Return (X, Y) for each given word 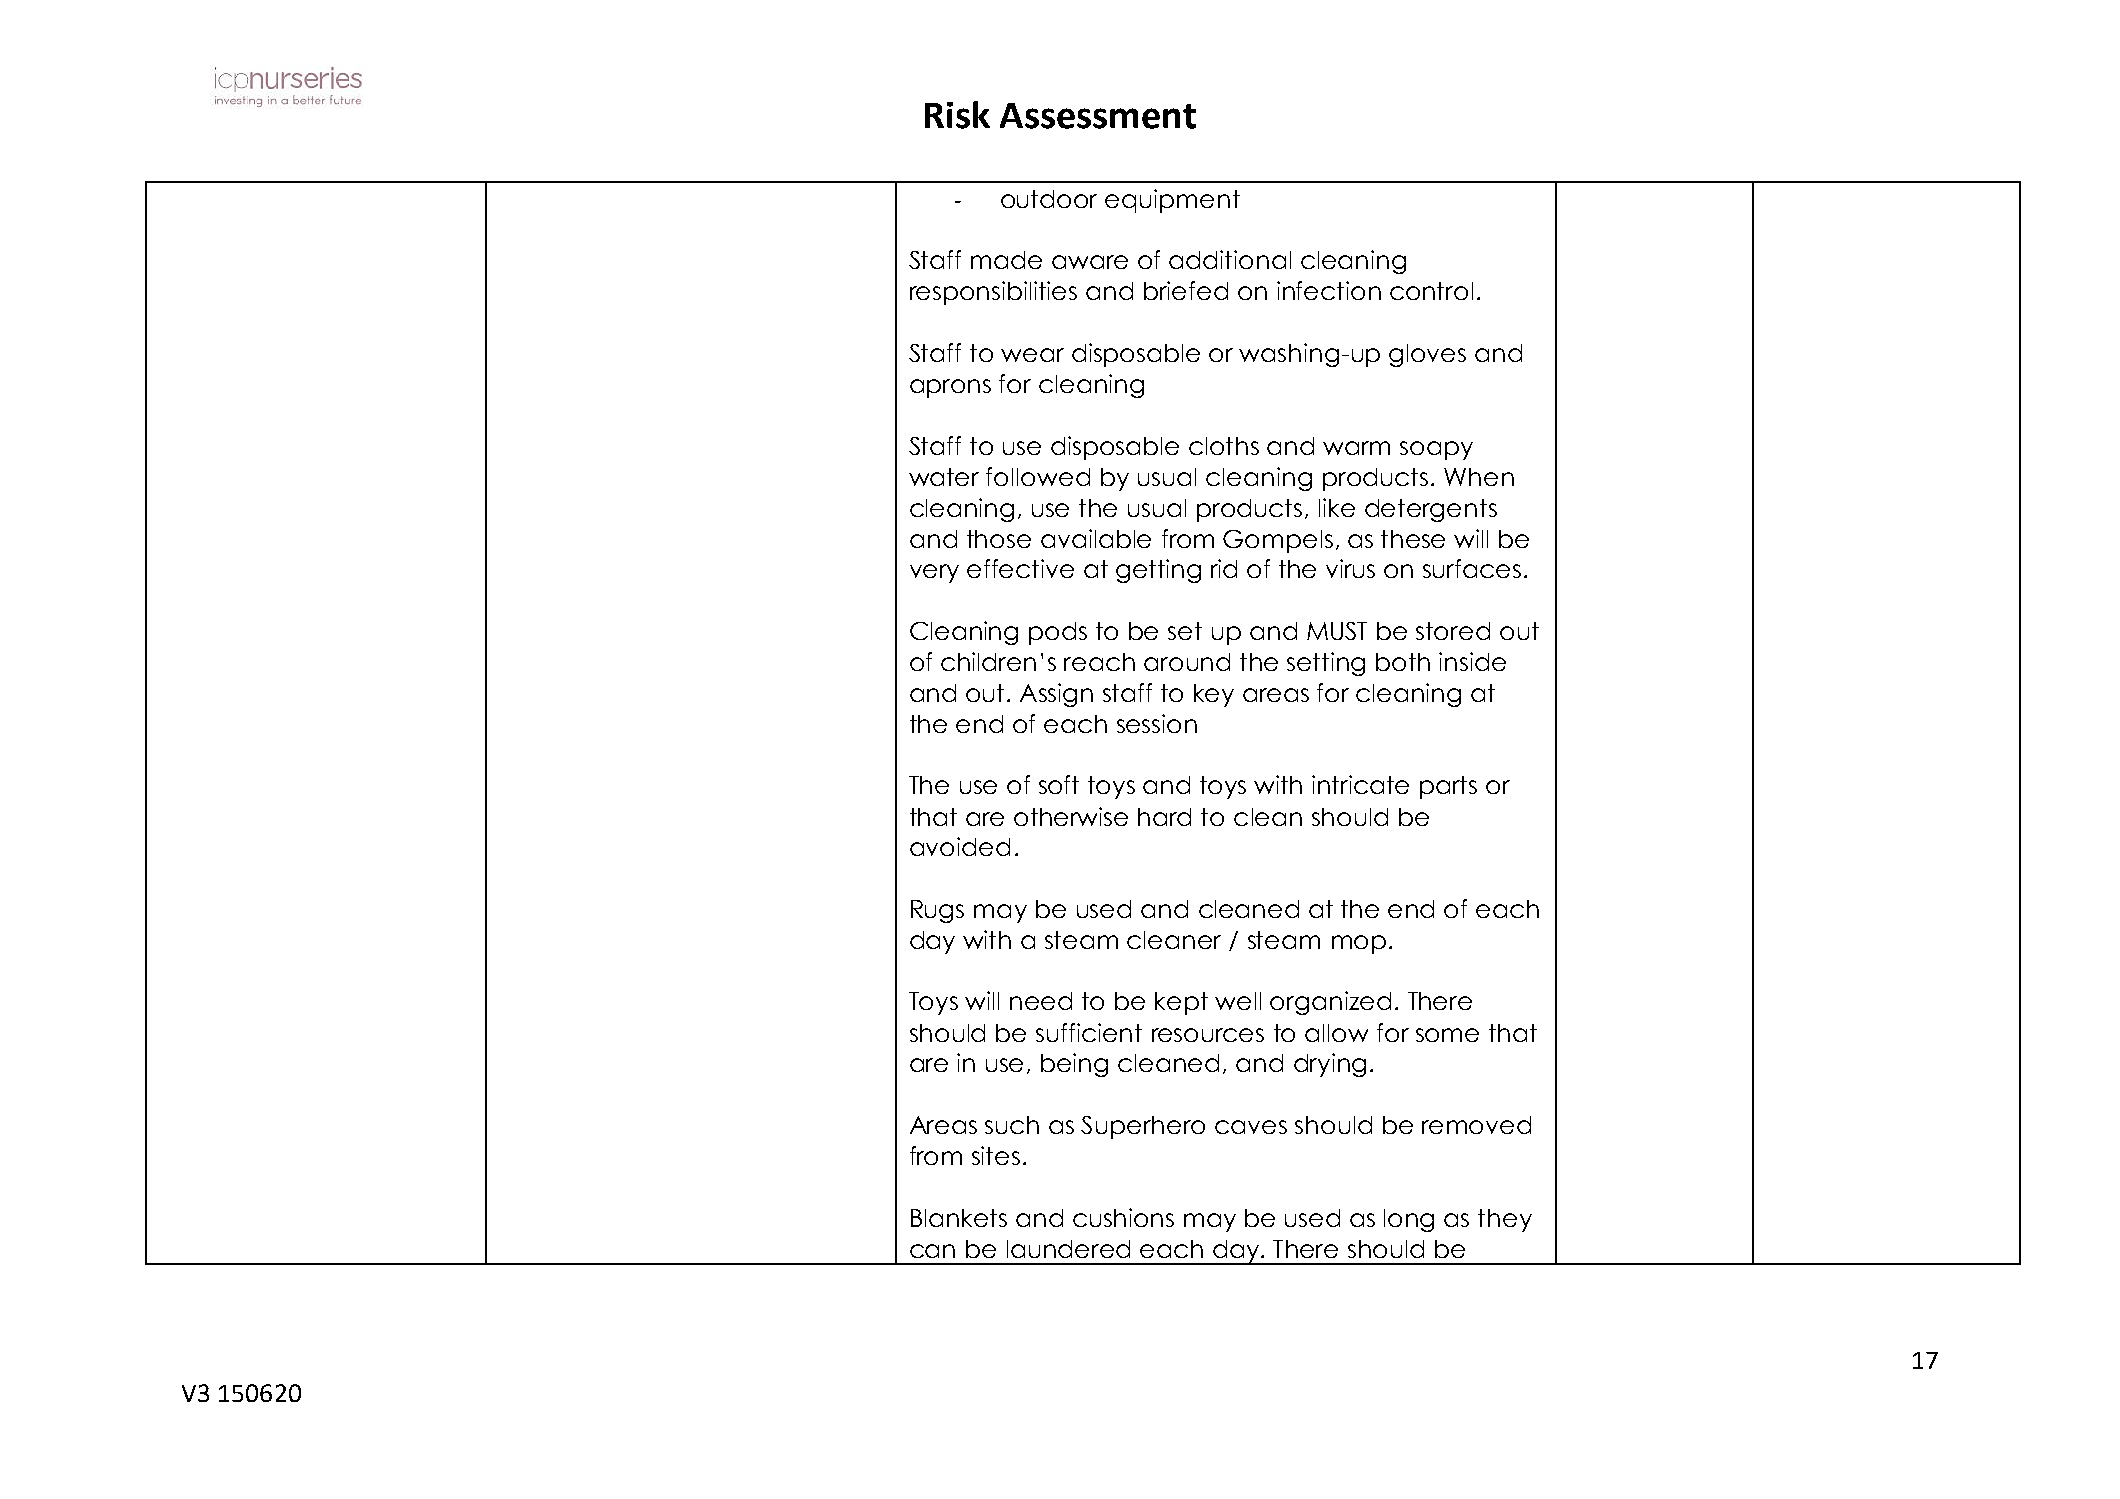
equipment (1172, 201)
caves (1251, 1127)
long (1409, 1220)
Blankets (959, 1218)
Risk (957, 115)
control (1431, 291)
